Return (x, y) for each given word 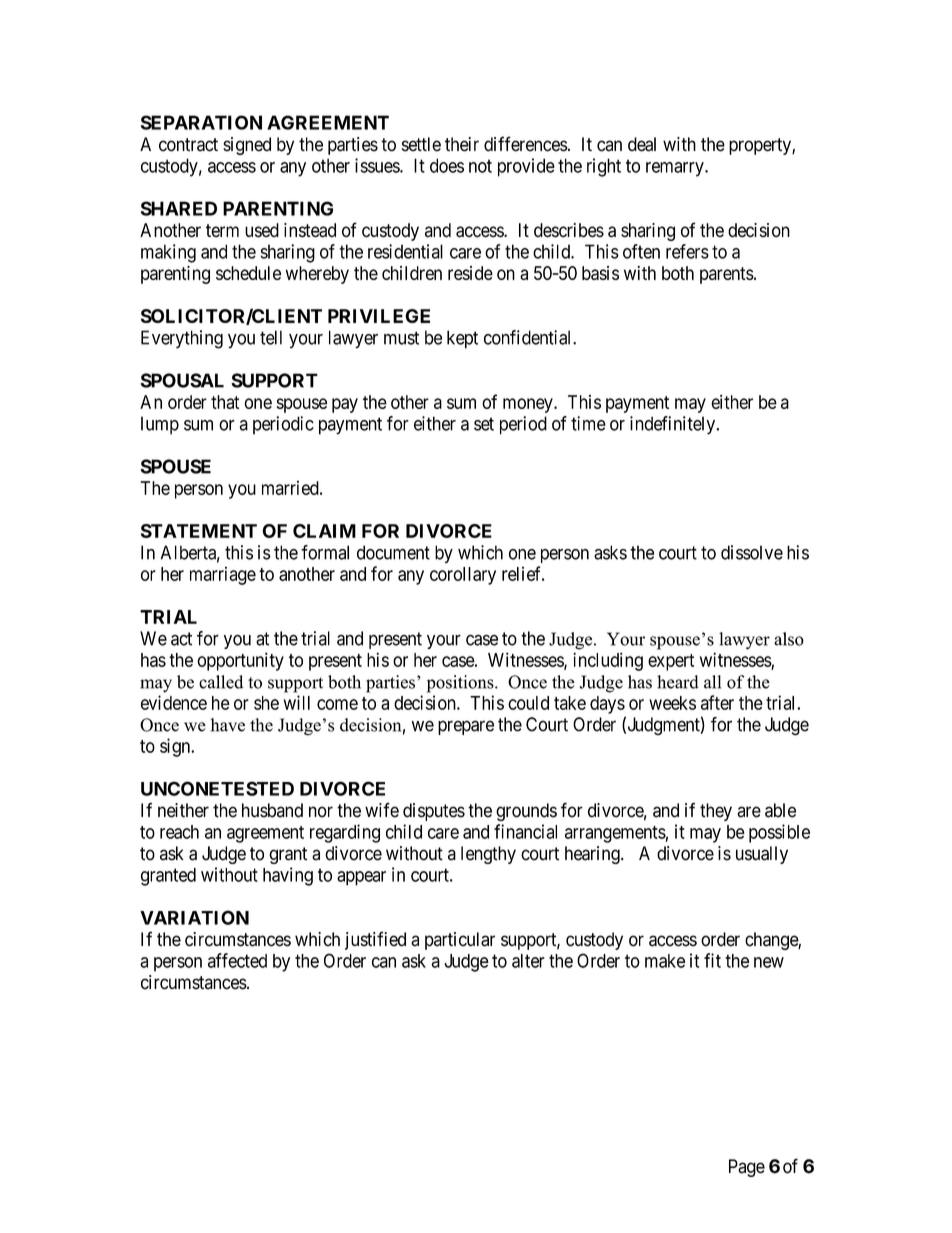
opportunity (240, 661)
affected (237, 960)
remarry (676, 169)
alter (528, 961)
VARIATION (194, 917)
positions (461, 684)
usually (762, 855)
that (225, 402)
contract (188, 145)
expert (671, 662)
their (462, 144)
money (529, 405)
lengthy (488, 855)
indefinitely (673, 425)
